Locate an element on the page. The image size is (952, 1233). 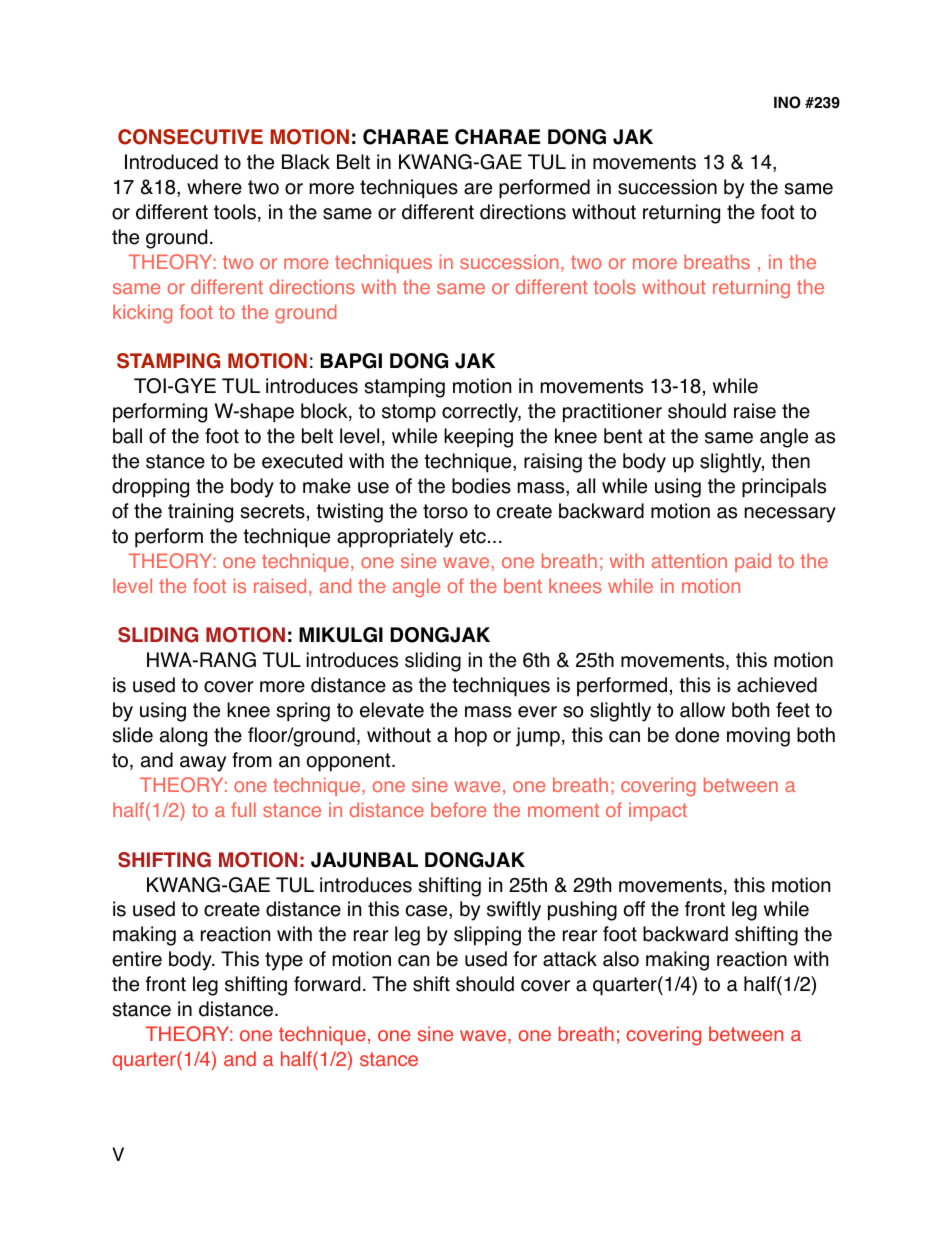
done is located at coordinates (697, 735).
